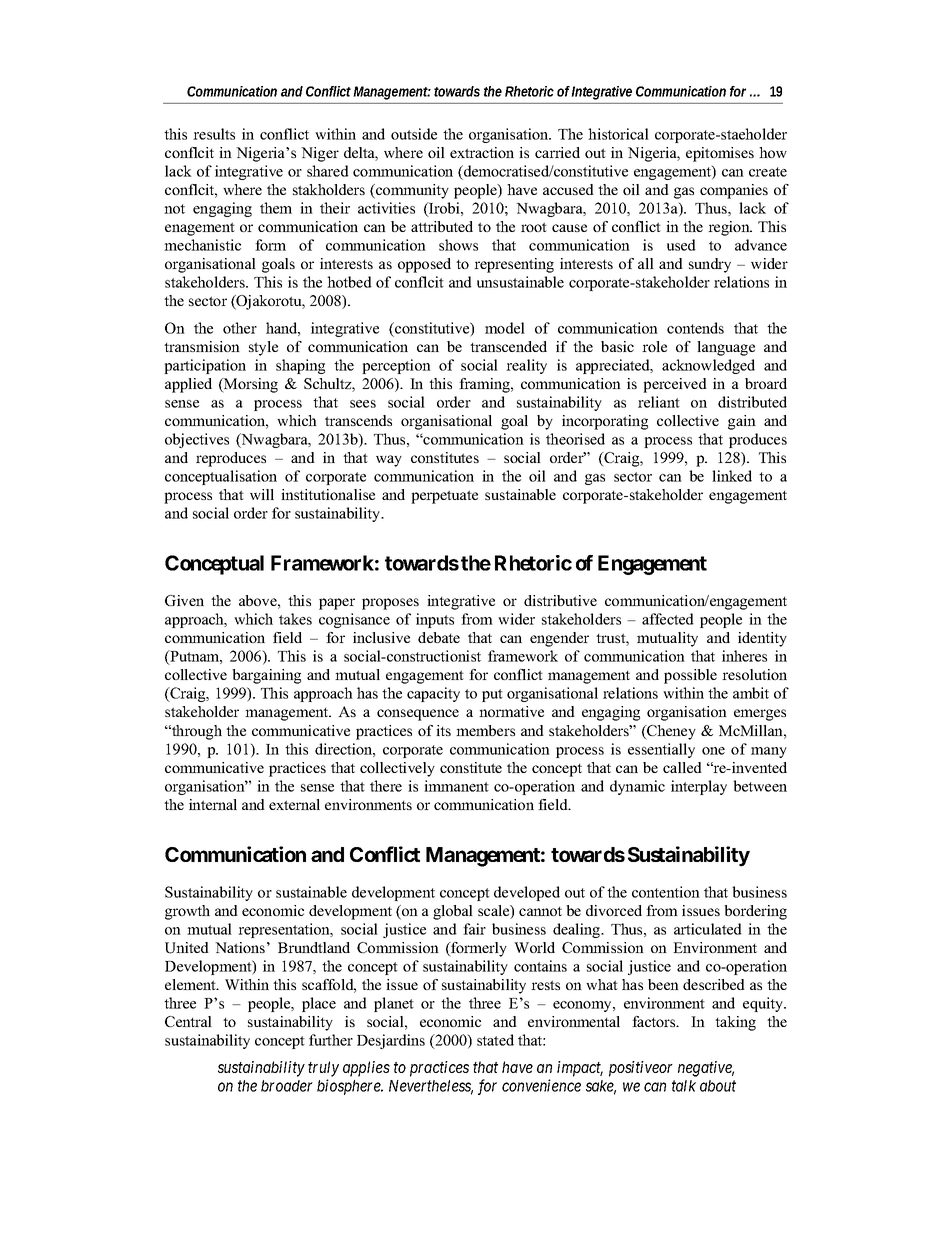 This screenshot has width=952, height=1233. What do you see at coordinates (526, 366) in the screenshot?
I see `reality` at bounding box center [526, 366].
